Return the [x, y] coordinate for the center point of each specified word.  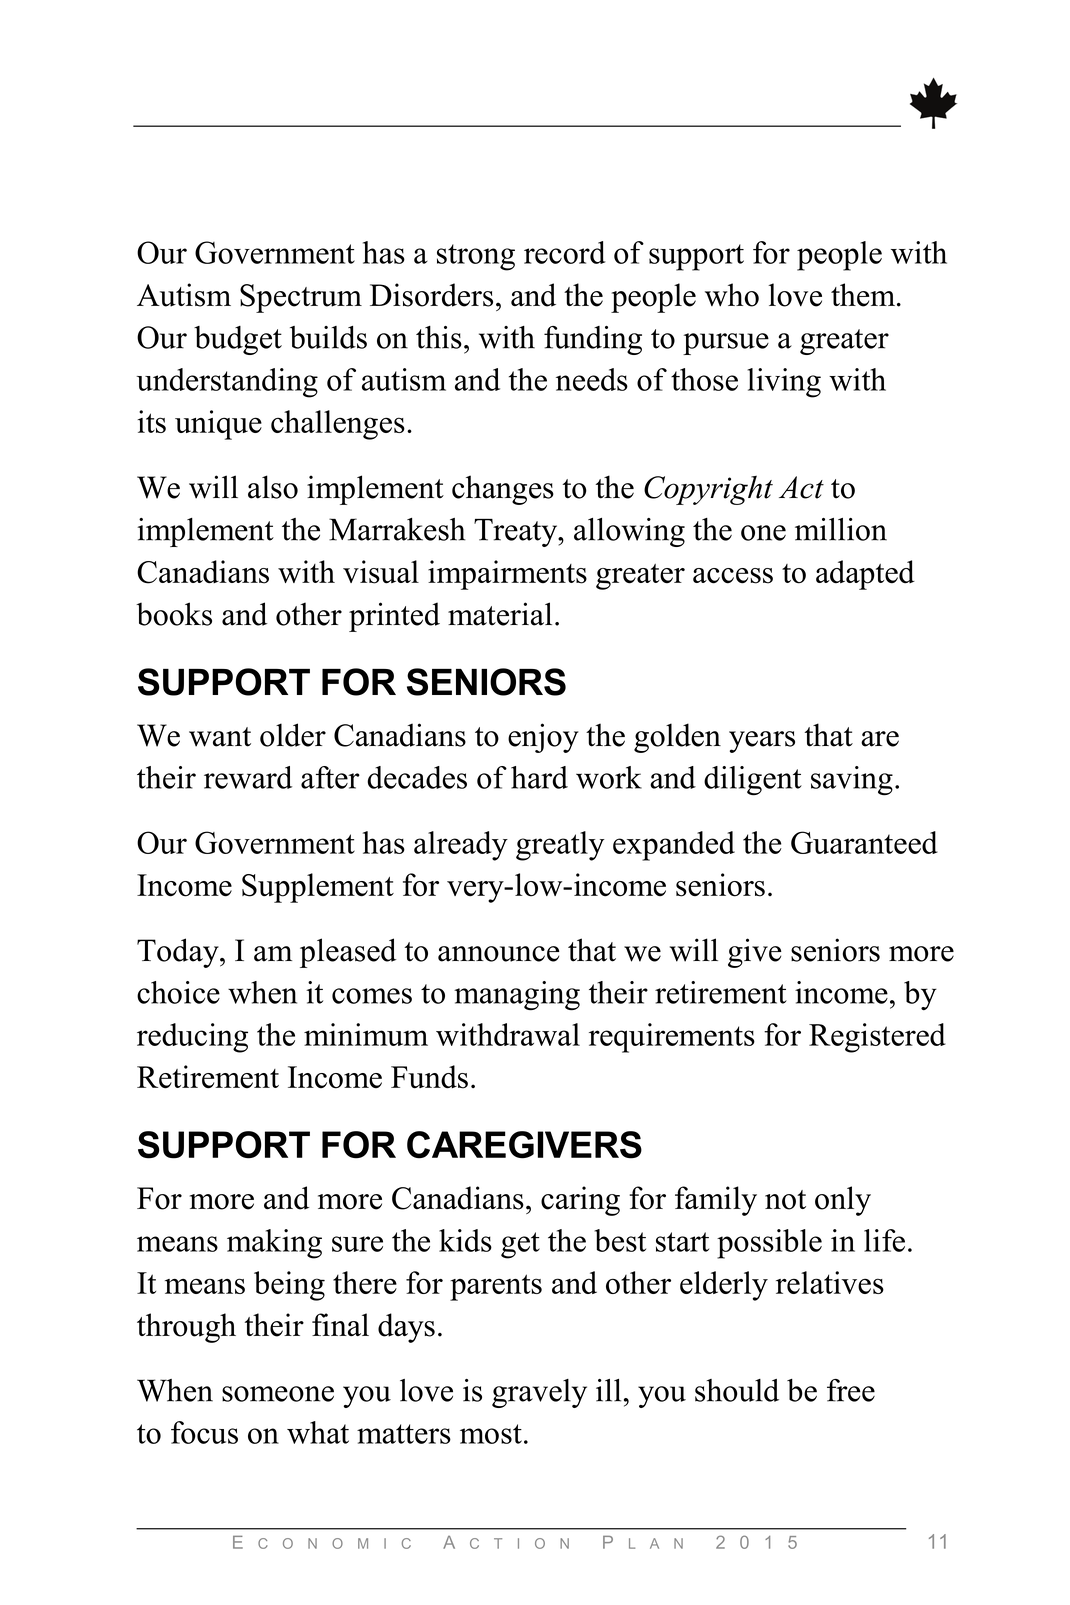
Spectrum [301, 298]
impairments [507, 575]
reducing [192, 1038]
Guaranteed [864, 842]
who [732, 295]
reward [248, 777]
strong [476, 257]
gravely [539, 1393]
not [785, 1200]
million [841, 529]
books [174, 614]
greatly [560, 846]
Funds [429, 1077]
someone [278, 1394]
